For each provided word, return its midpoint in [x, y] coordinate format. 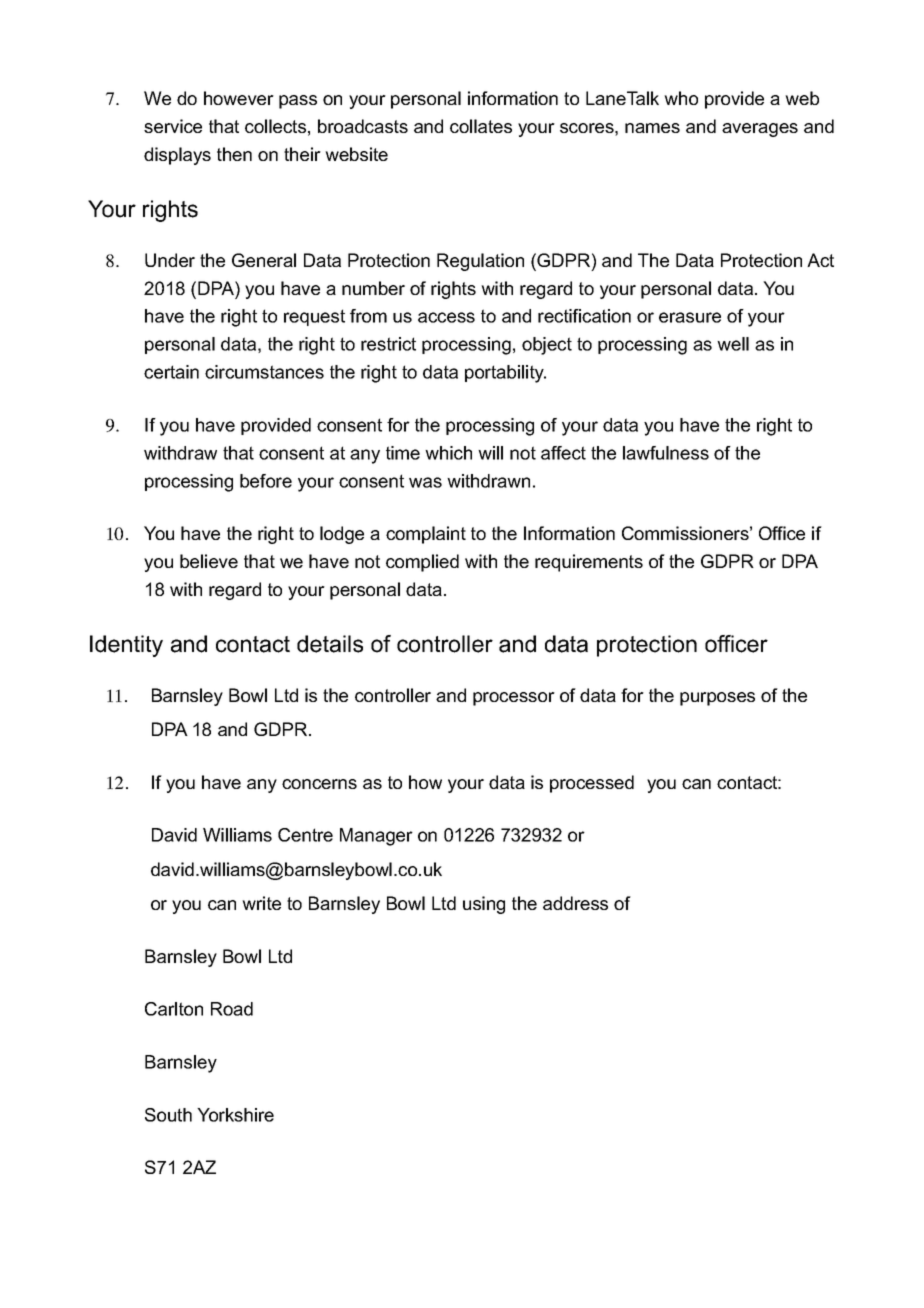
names [652, 128]
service [173, 126]
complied [422, 563]
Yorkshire [235, 1115]
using [484, 905]
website [356, 154]
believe [209, 561]
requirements [589, 563]
